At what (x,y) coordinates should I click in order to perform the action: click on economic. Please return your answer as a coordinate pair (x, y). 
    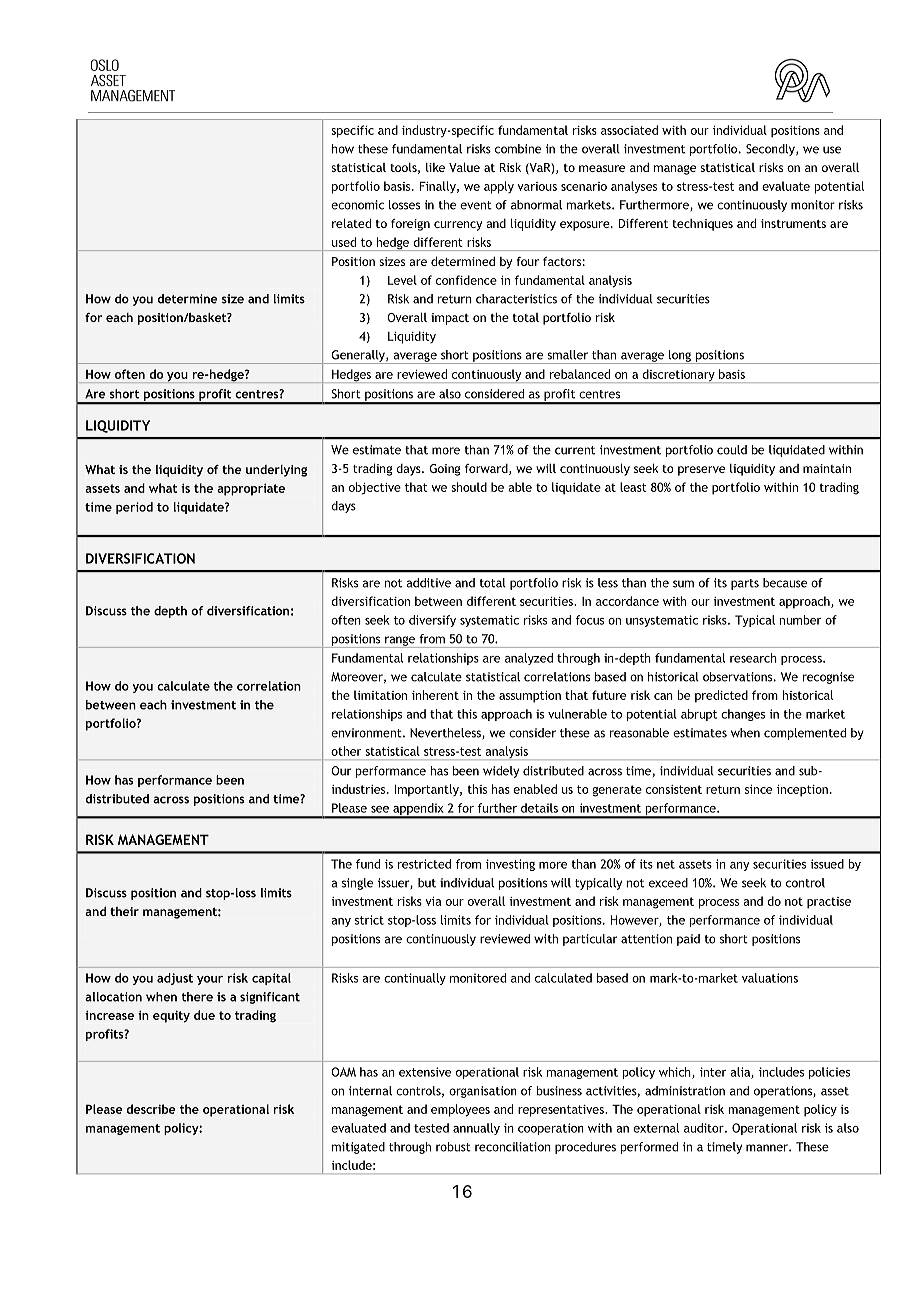
    Looking at the image, I should click on (357, 205).
